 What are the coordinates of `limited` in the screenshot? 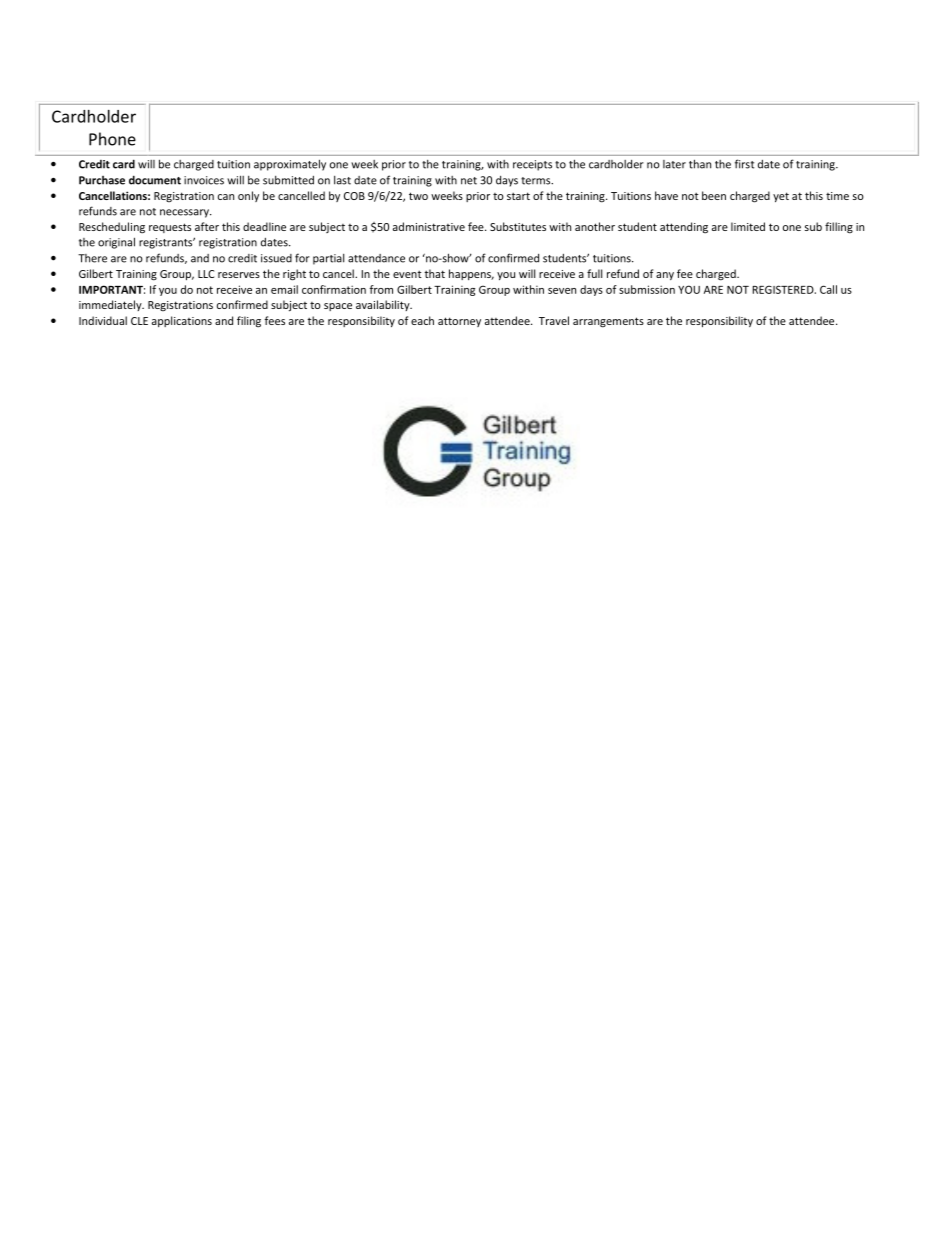 It's located at (748, 226).
